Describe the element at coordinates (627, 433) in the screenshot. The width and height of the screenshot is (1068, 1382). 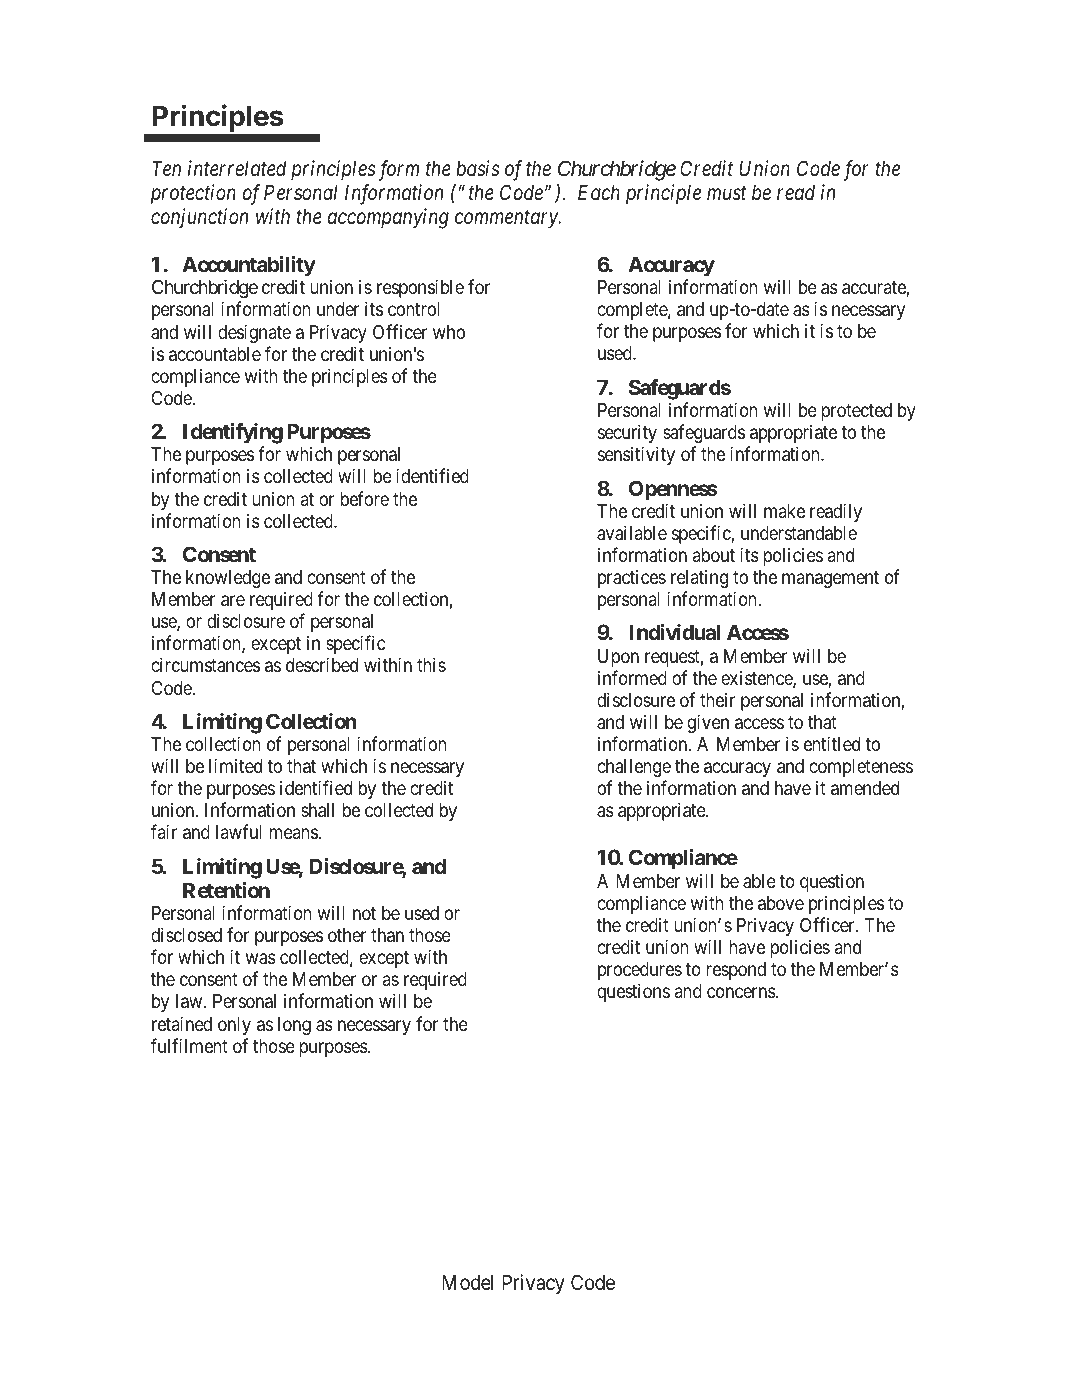
I see `security` at that location.
